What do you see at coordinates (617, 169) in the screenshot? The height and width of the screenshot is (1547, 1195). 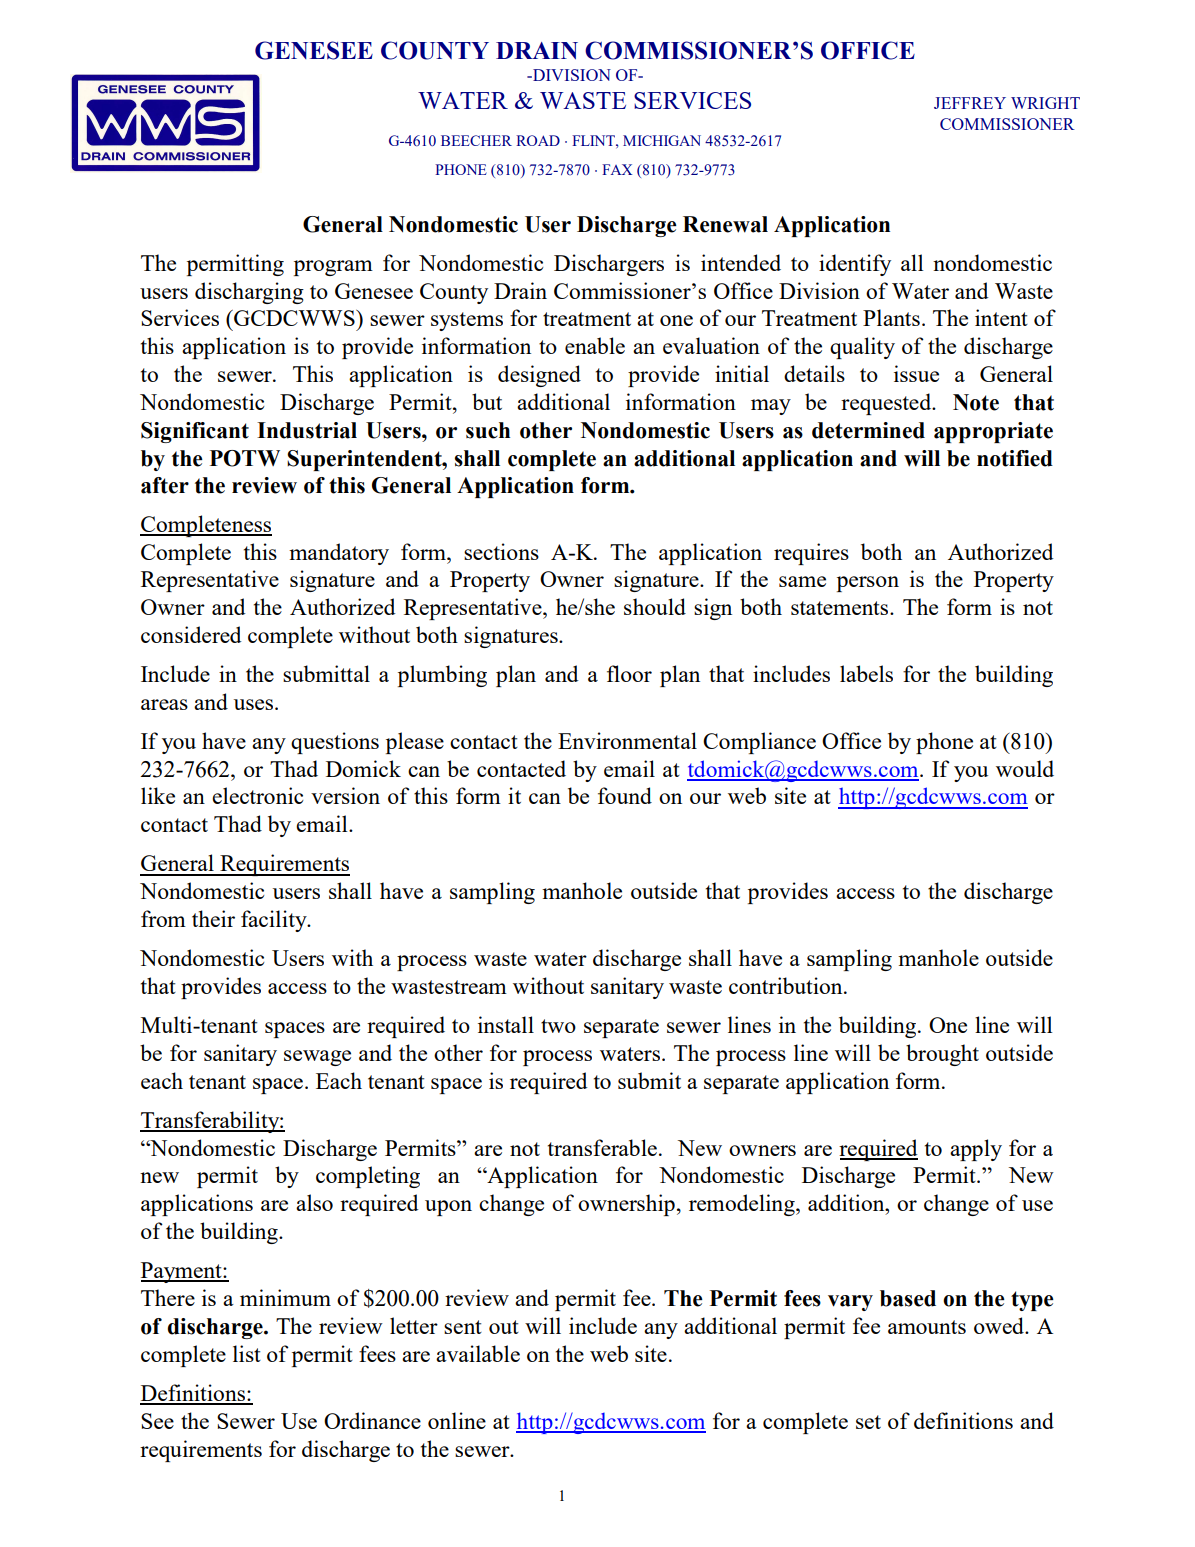 I see `FAX` at bounding box center [617, 169].
